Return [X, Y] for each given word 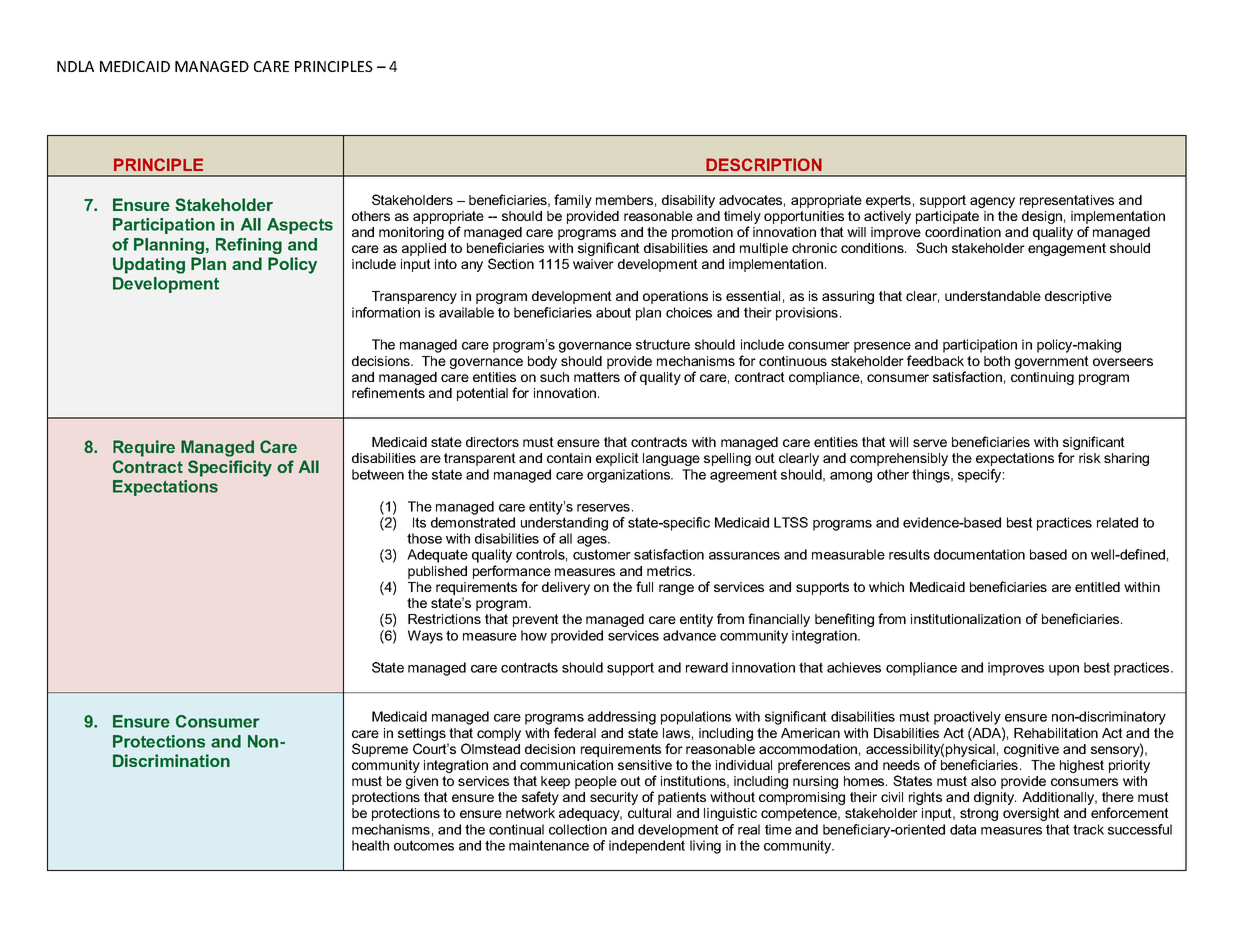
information [386, 312]
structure [663, 344]
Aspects [300, 226]
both [997, 361]
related [1117, 522]
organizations [630, 476]
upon [1064, 670]
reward [707, 667]
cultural [649, 813]
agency [992, 202]
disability [688, 201]
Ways [425, 637]
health [370, 845]
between [378, 474]
